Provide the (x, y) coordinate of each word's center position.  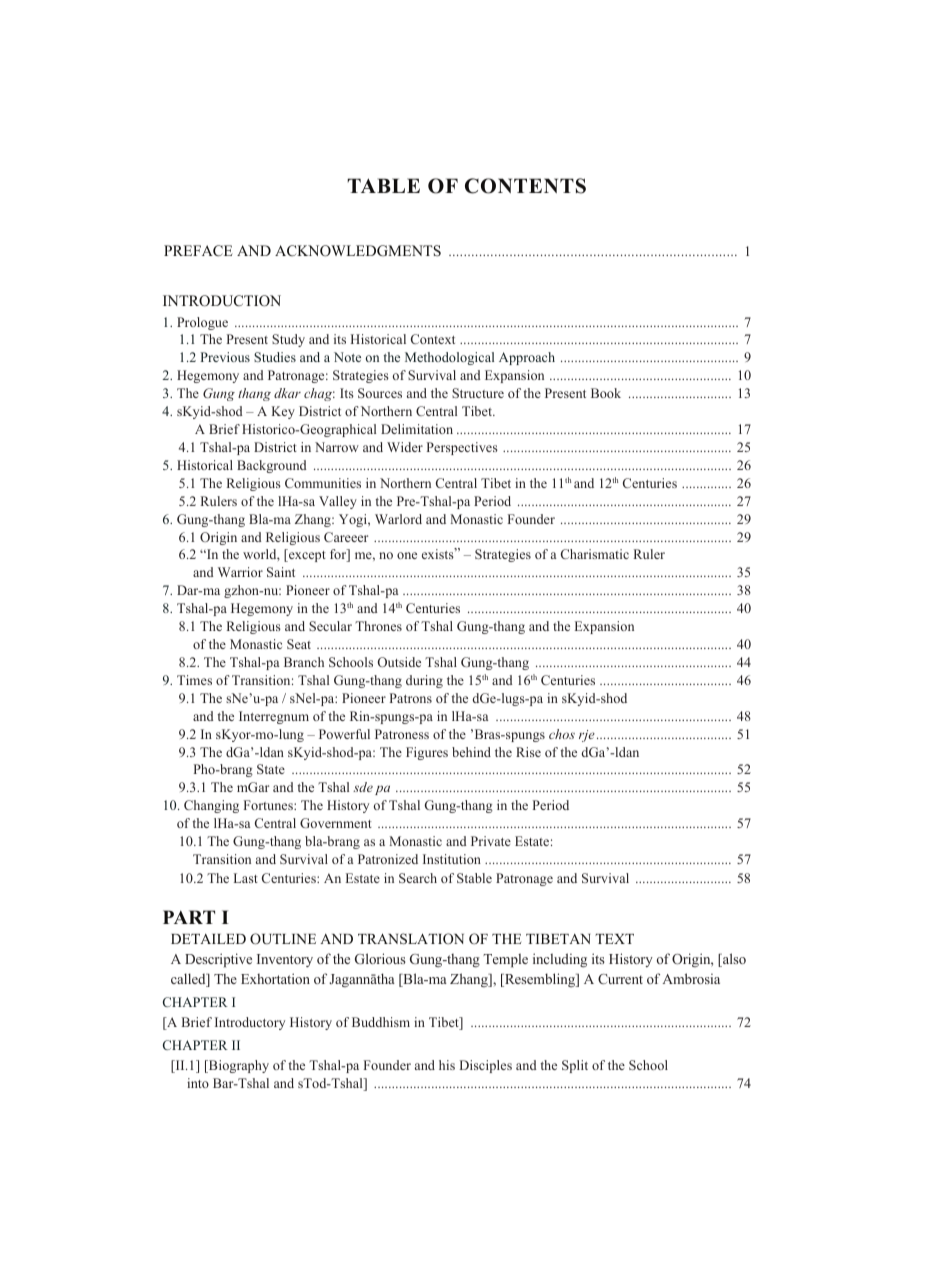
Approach (527, 358)
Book (606, 393)
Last (246, 878)
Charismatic (595, 554)
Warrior (240, 572)
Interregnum (274, 717)
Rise (528, 752)
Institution (452, 859)
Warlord (398, 519)
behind (471, 752)
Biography (238, 1066)
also (733, 960)
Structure (478, 393)
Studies (275, 357)
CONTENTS (525, 186)
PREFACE (198, 251)
